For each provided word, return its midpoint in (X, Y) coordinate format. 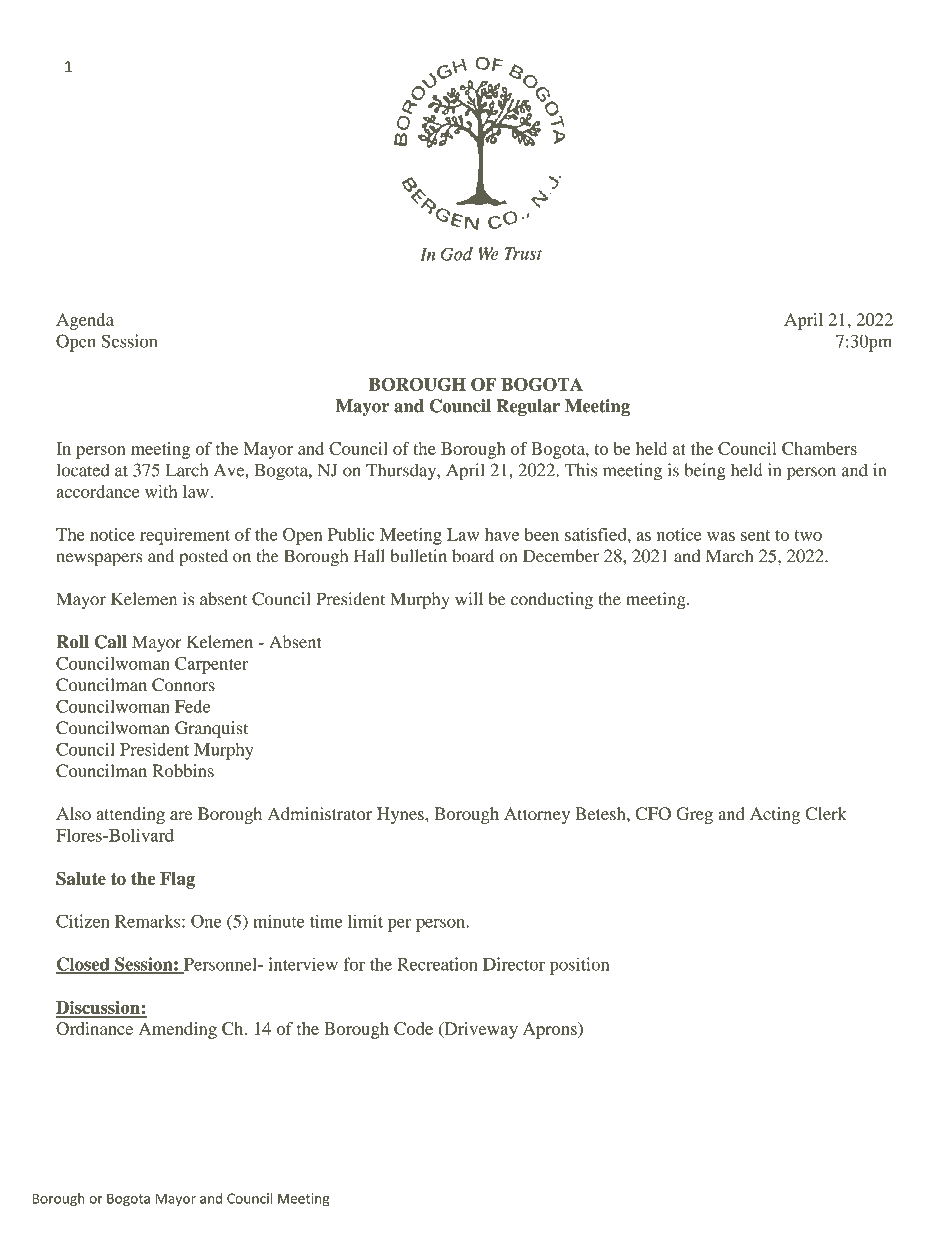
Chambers (819, 448)
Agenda (85, 321)
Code (413, 1028)
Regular (528, 407)
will (469, 598)
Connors (183, 685)
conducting (552, 600)
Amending (178, 1030)
